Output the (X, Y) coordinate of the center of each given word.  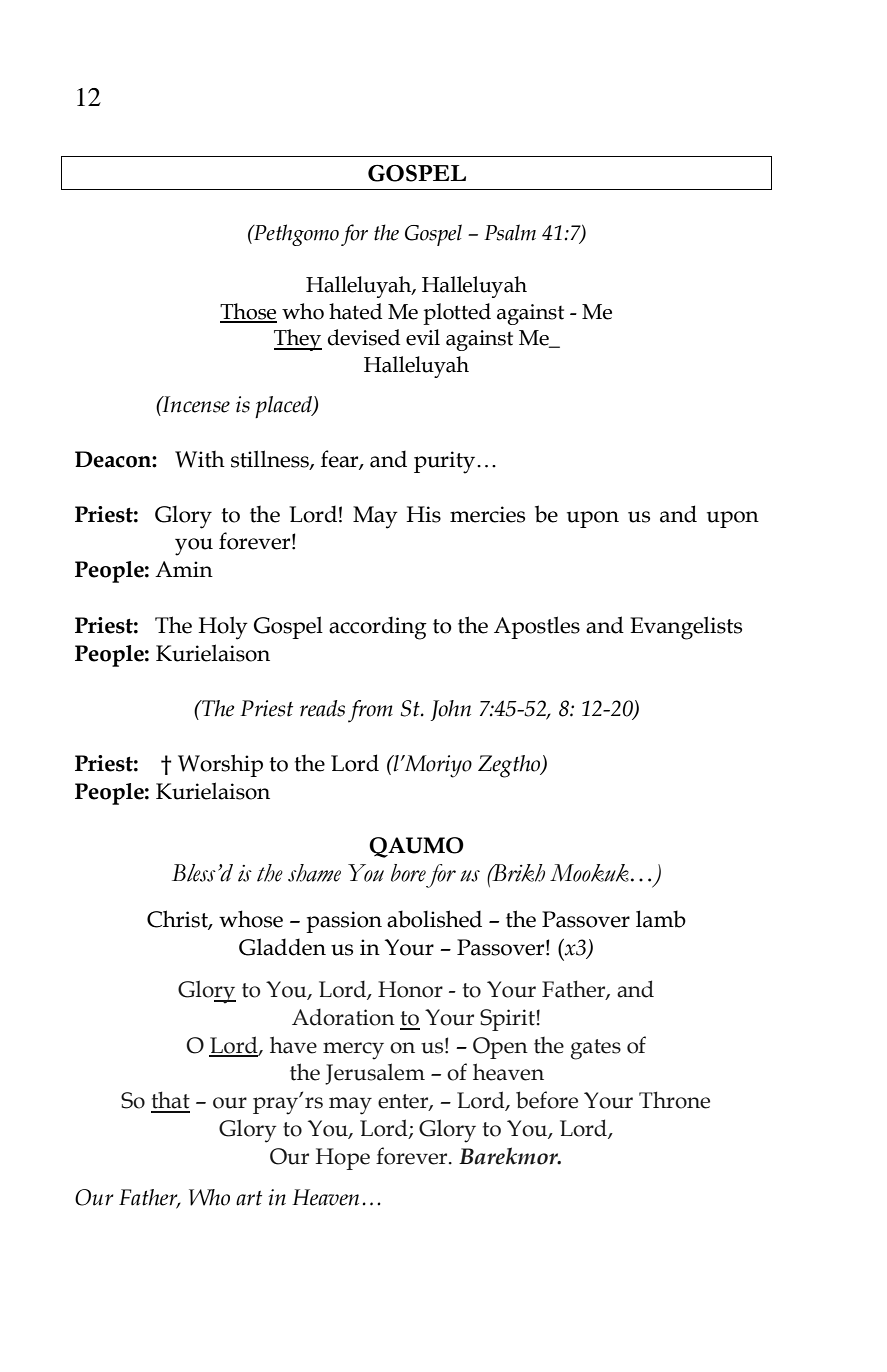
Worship (220, 765)
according (378, 628)
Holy (223, 628)
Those (248, 312)
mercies (487, 514)
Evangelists (686, 628)
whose (251, 919)
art (249, 1198)
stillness (271, 460)
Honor (410, 989)
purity (446, 462)
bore (408, 873)
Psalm (510, 232)
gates (596, 1049)
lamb (661, 919)
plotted (457, 314)
